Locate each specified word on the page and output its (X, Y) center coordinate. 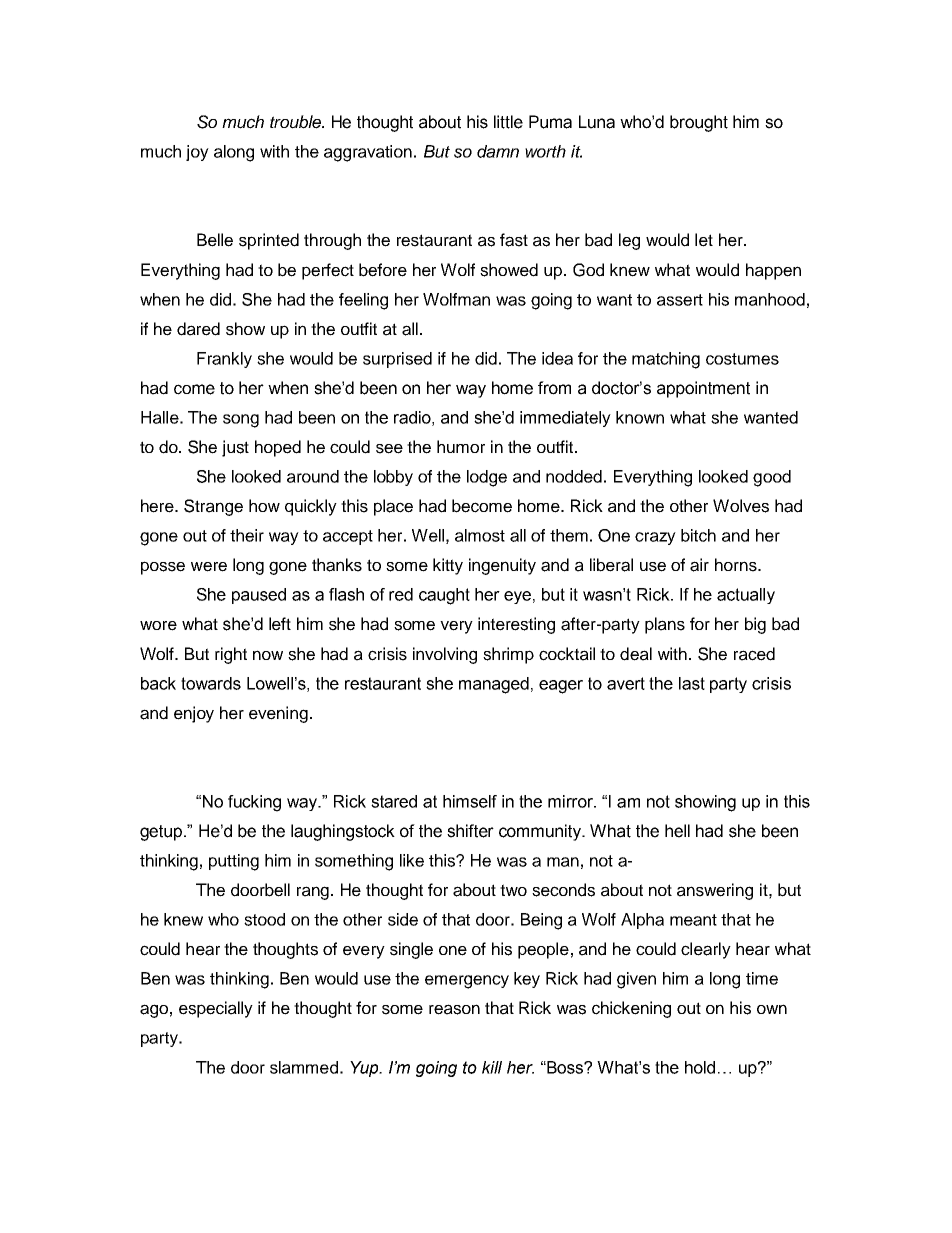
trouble (297, 122)
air (699, 565)
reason (454, 1009)
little (508, 122)
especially (216, 1009)
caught (444, 596)
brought (699, 123)
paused (259, 596)
